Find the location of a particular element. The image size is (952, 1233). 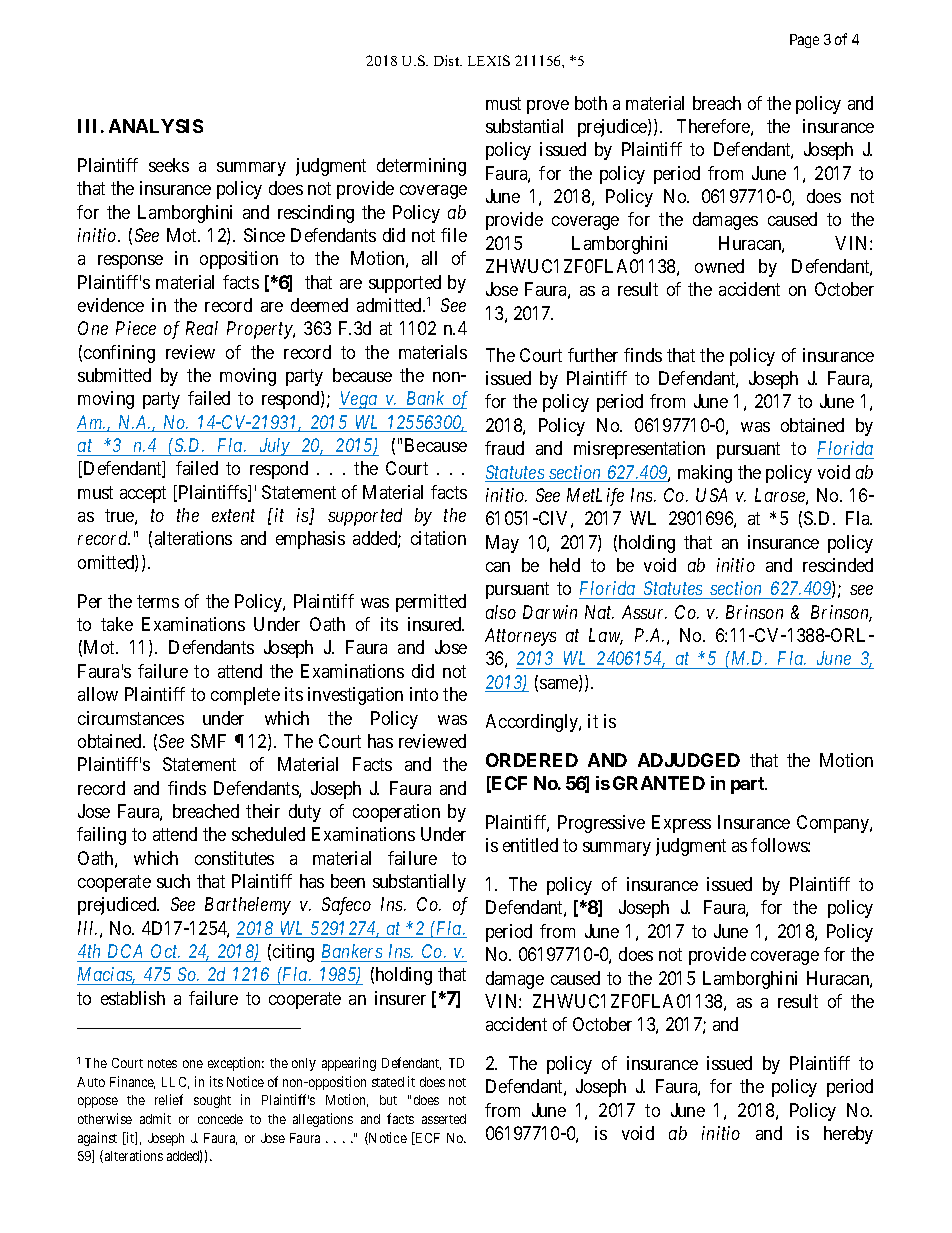

ANALYSIS is located at coordinates (156, 126).
